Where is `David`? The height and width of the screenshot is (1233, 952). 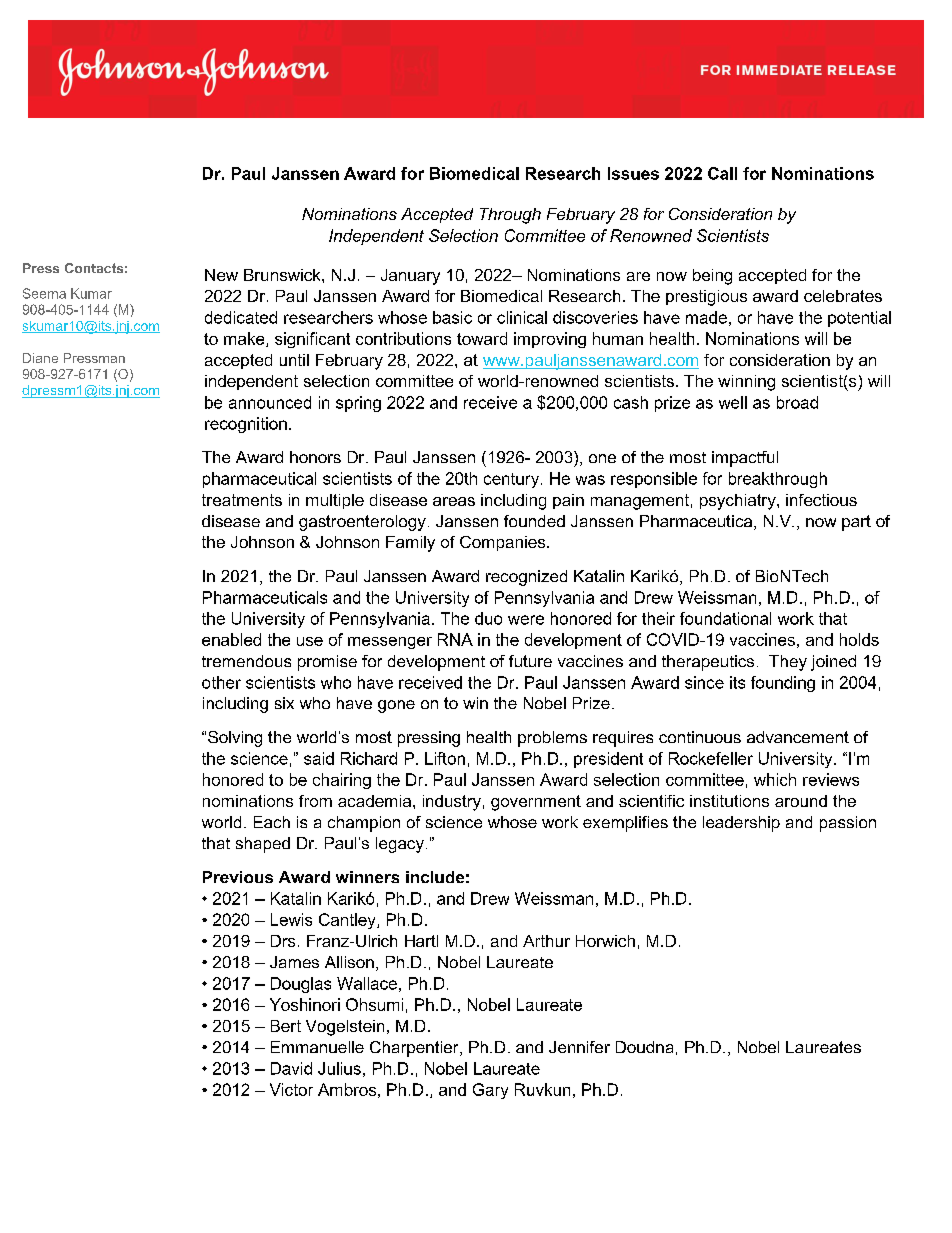
David is located at coordinates (291, 1068).
